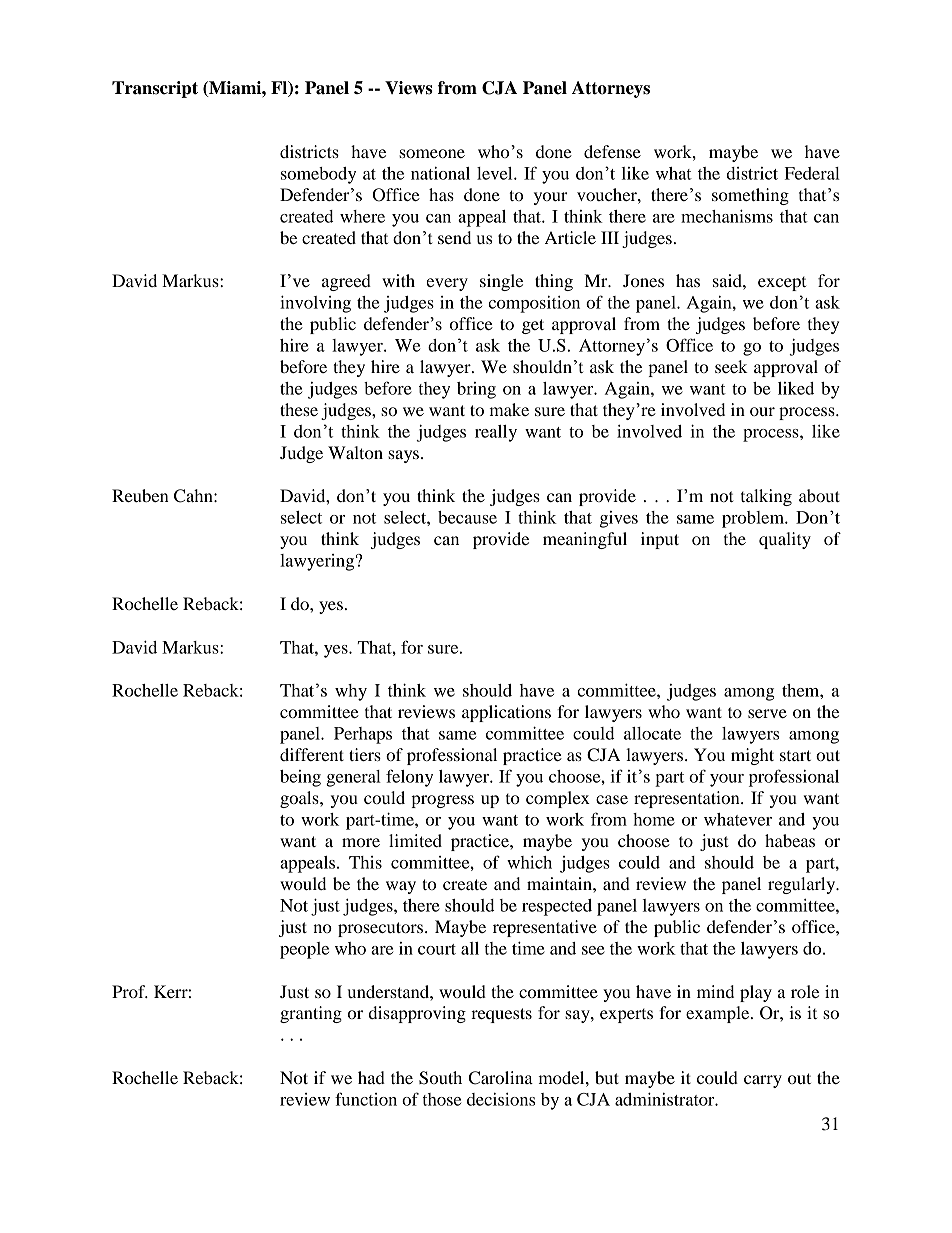 The image size is (952, 1233). Describe the element at coordinates (501, 1078) in the screenshot. I see `Carolina` at that location.
